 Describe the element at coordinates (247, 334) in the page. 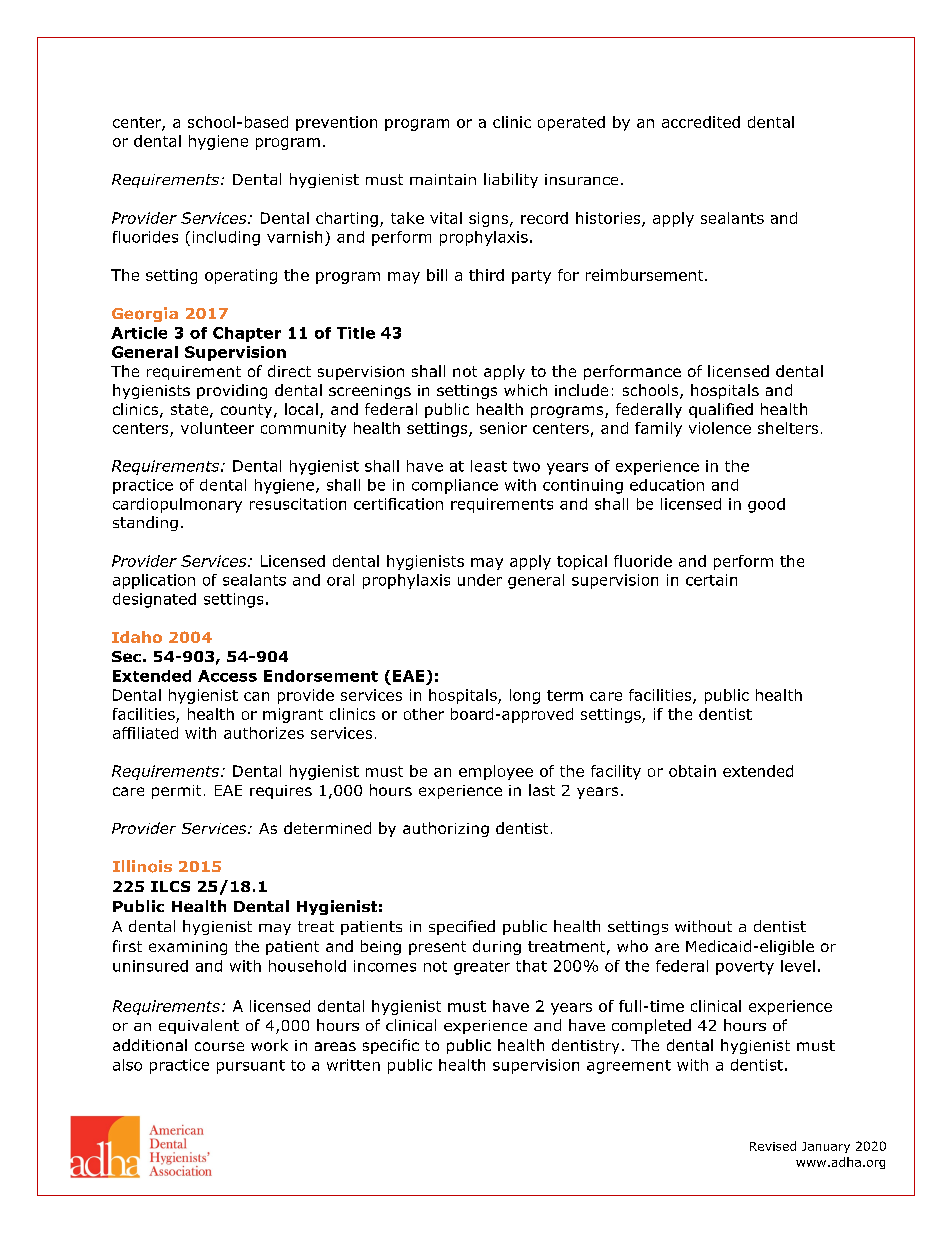

I see `Chapter` at that location.
